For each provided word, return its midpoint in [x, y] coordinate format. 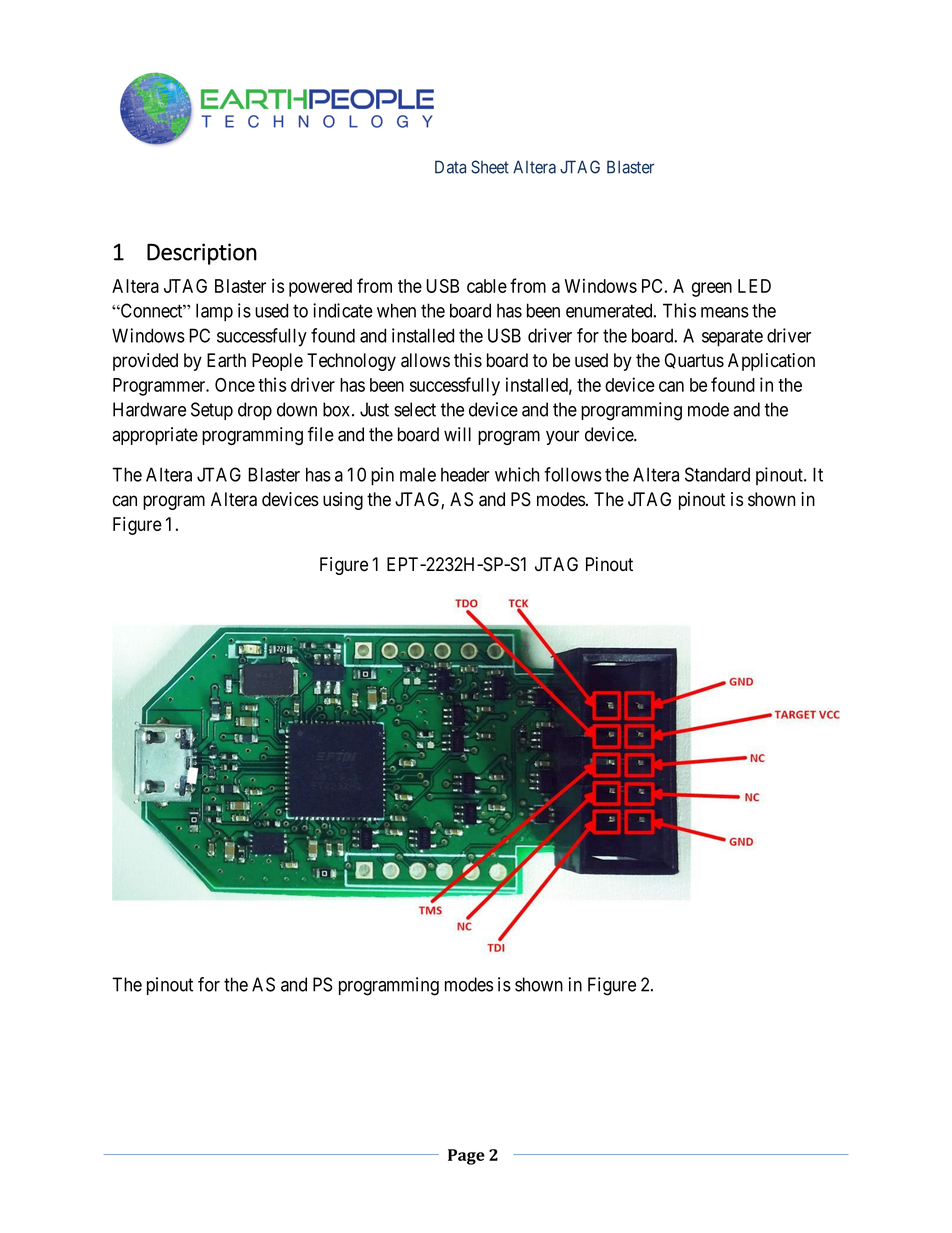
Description [202, 254]
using [343, 501]
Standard [717, 474]
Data [450, 167]
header [465, 474]
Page [466, 1157]
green [712, 289]
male [418, 474]
